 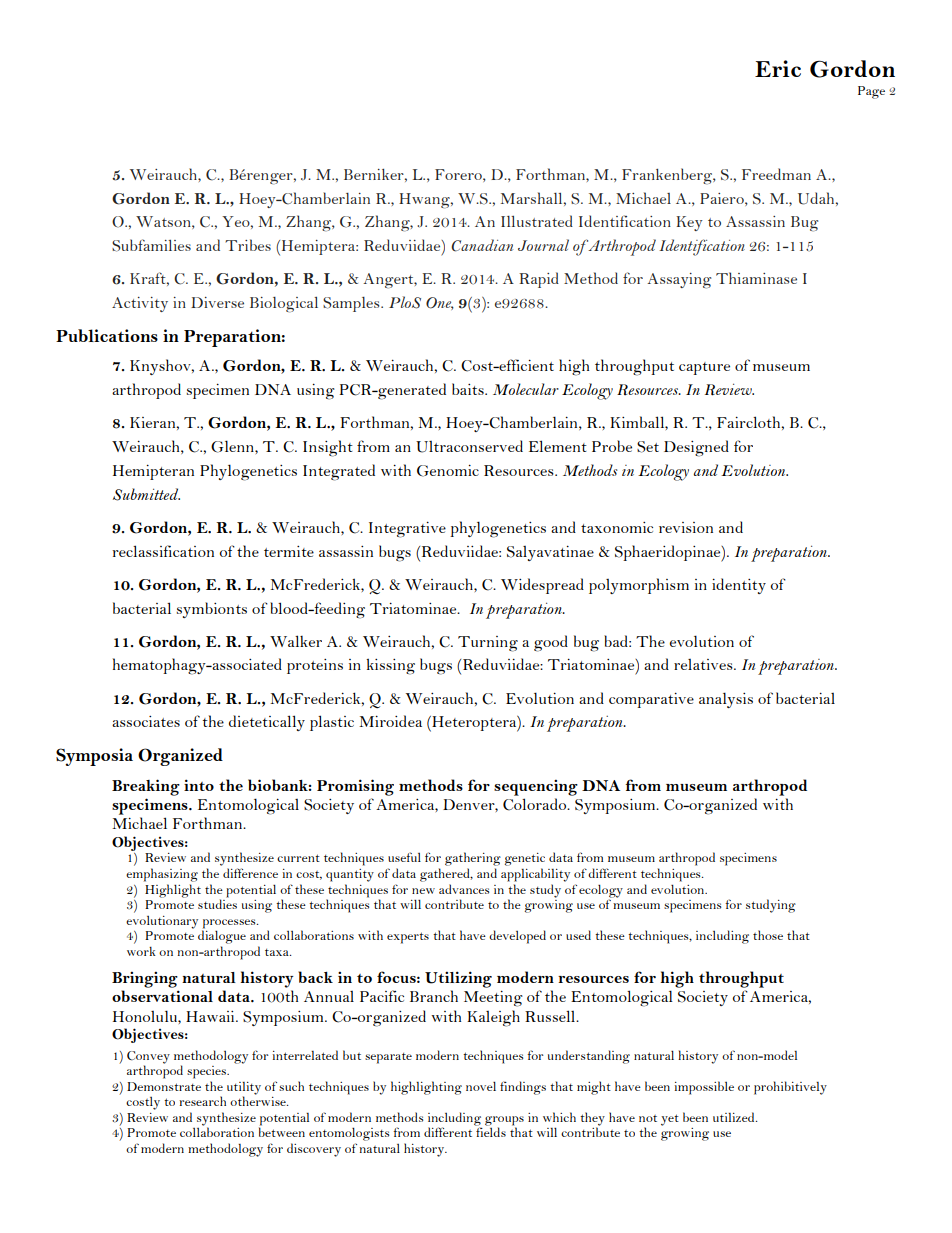 I want to click on Turning, so click(x=488, y=644).
